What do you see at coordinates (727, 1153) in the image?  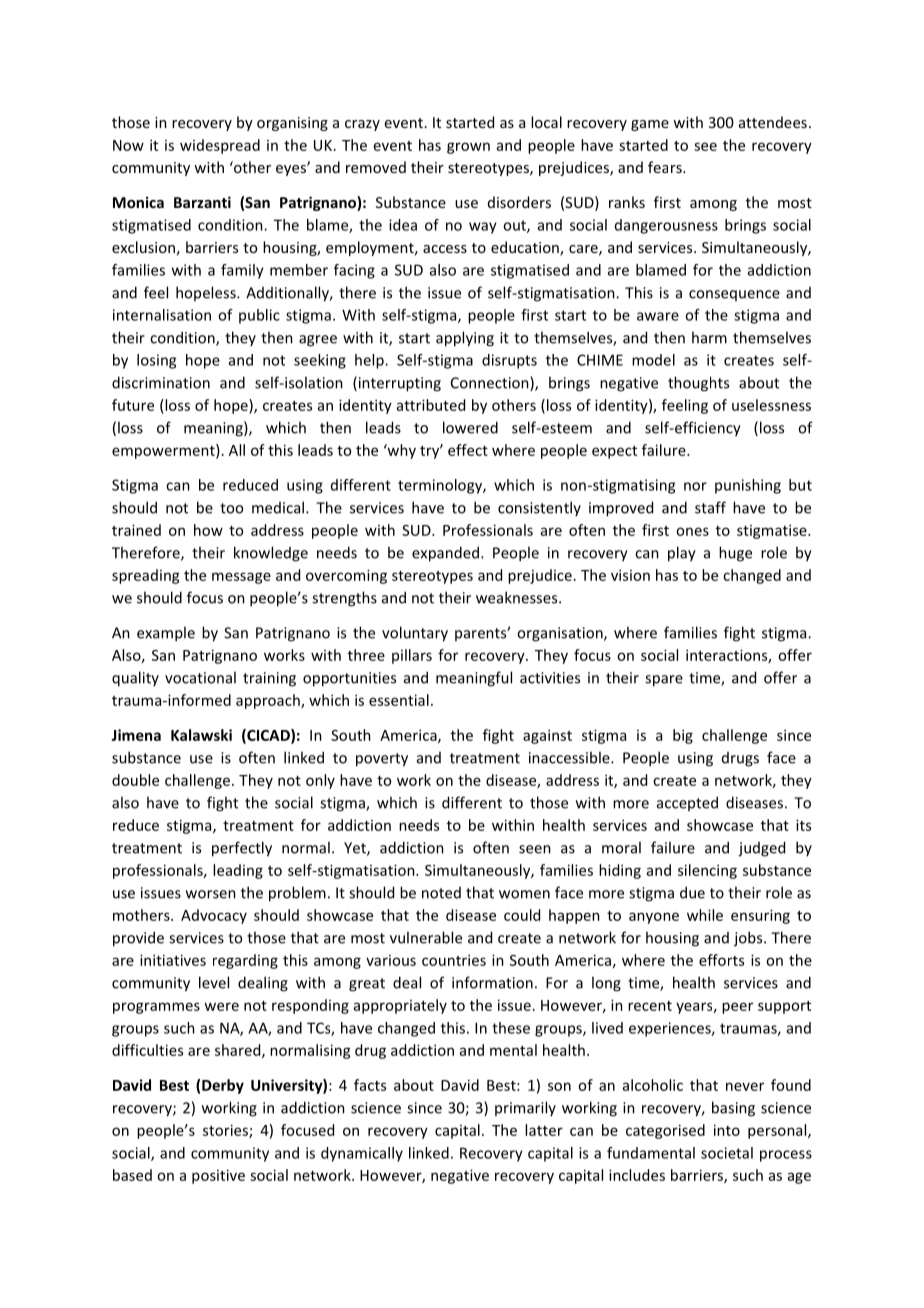 I see `societal` at bounding box center [727, 1153].
